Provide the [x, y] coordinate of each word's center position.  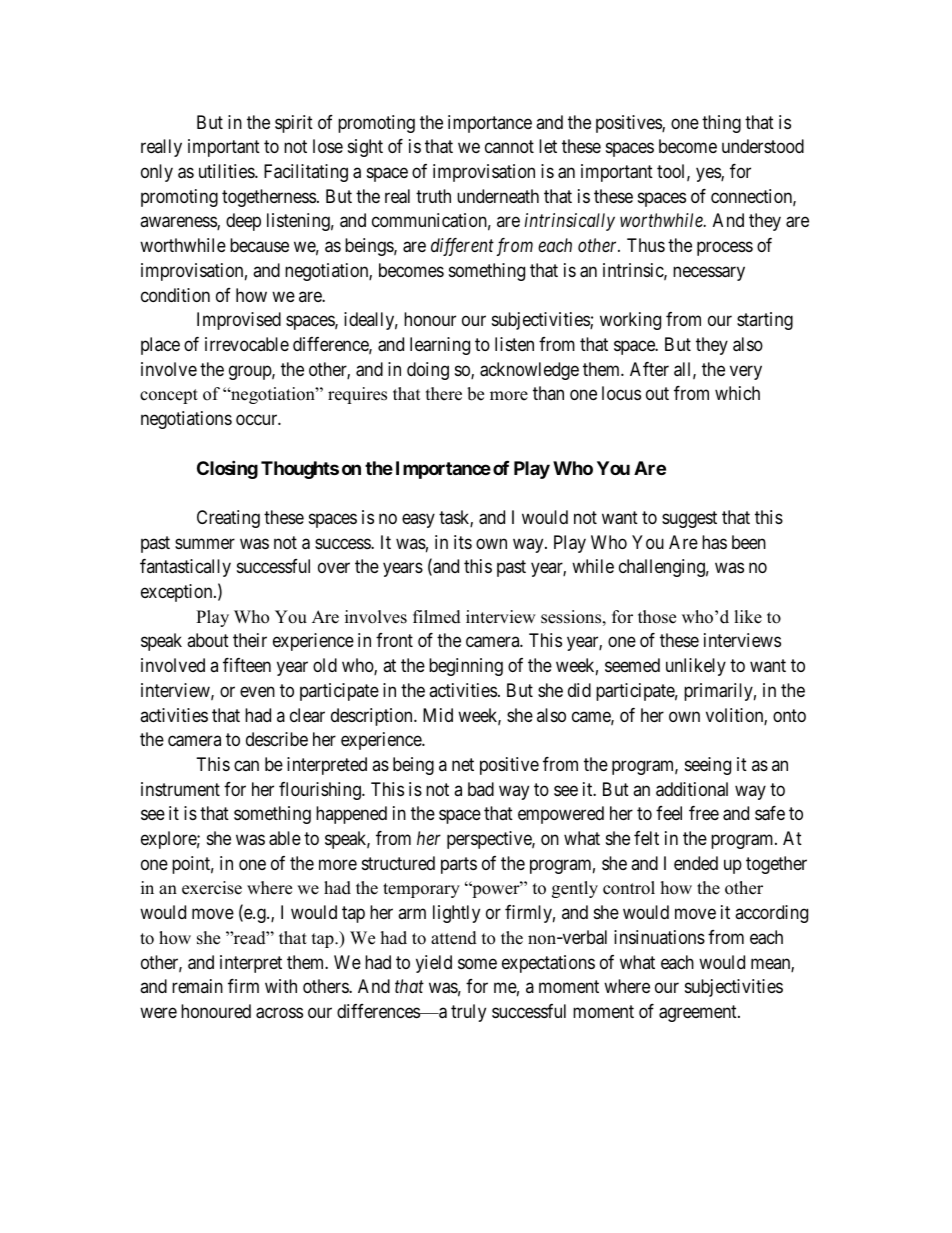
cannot [509, 146]
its [463, 542]
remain [197, 986]
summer [205, 543]
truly [468, 1013]
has [714, 542]
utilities [227, 171]
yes [709, 174]
